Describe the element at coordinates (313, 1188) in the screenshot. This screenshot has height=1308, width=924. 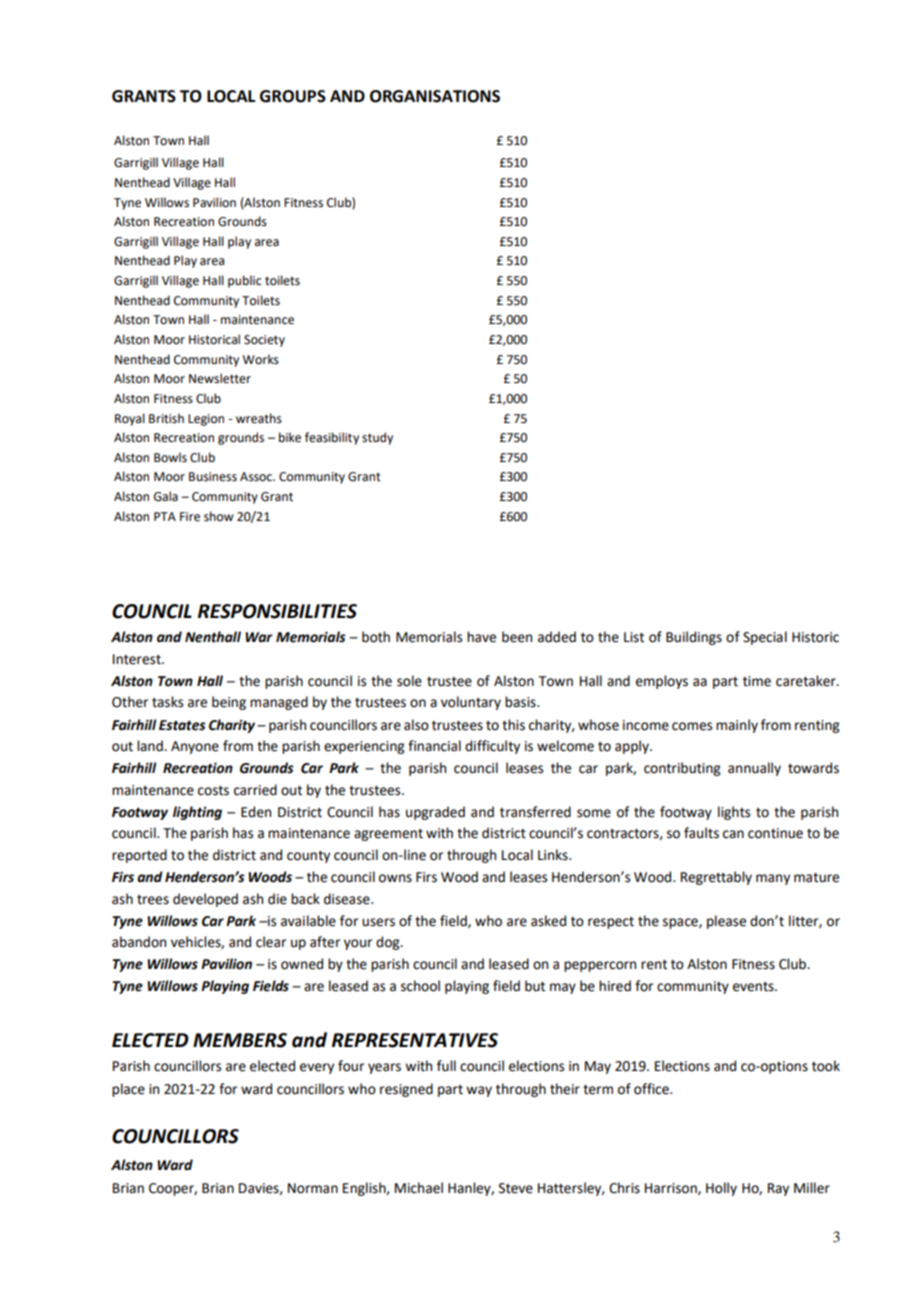
I see `Norman` at that location.
